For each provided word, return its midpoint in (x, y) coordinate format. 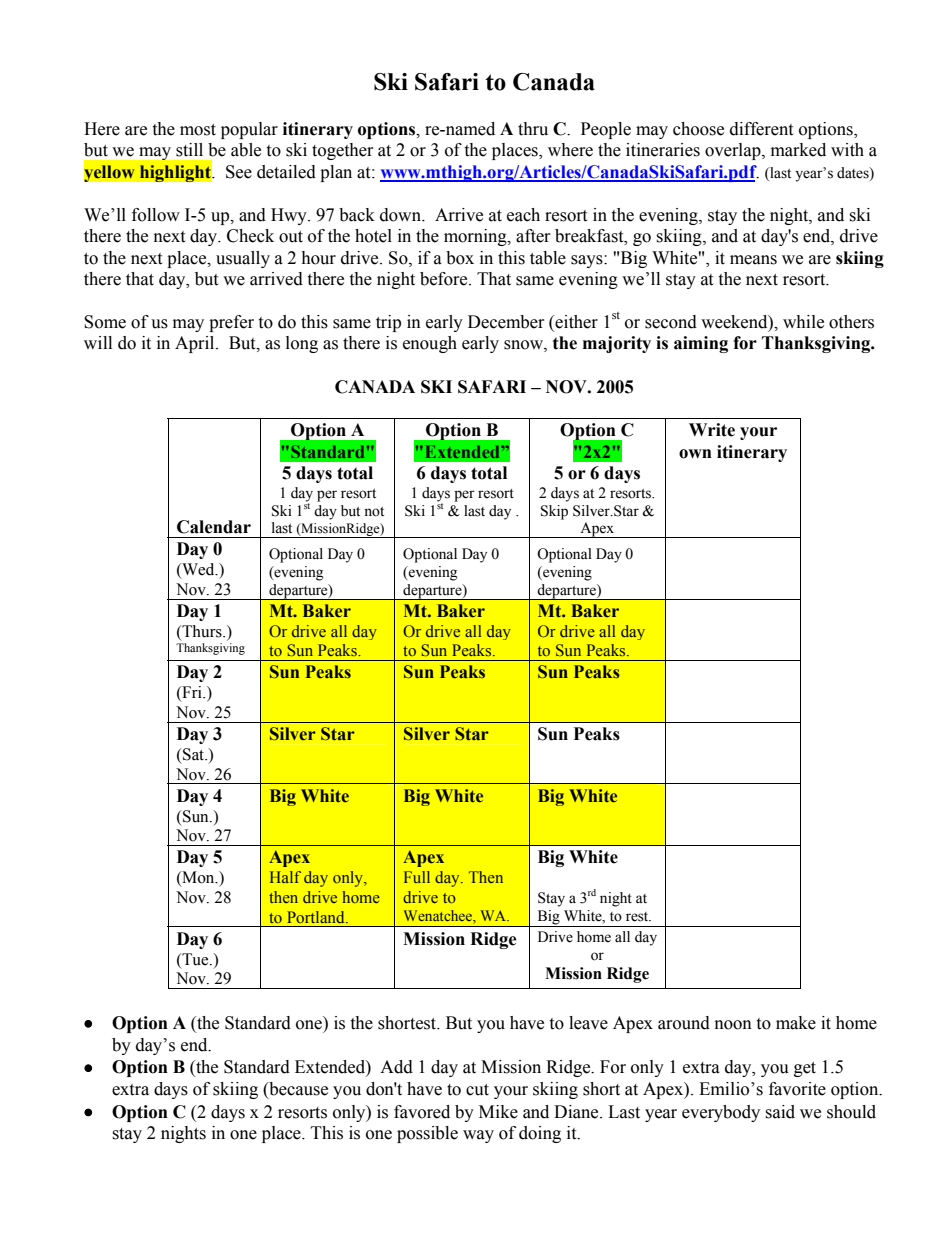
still (189, 150)
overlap (734, 151)
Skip (554, 512)
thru (533, 129)
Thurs (202, 631)
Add (396, 1067)
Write (712, 430)
